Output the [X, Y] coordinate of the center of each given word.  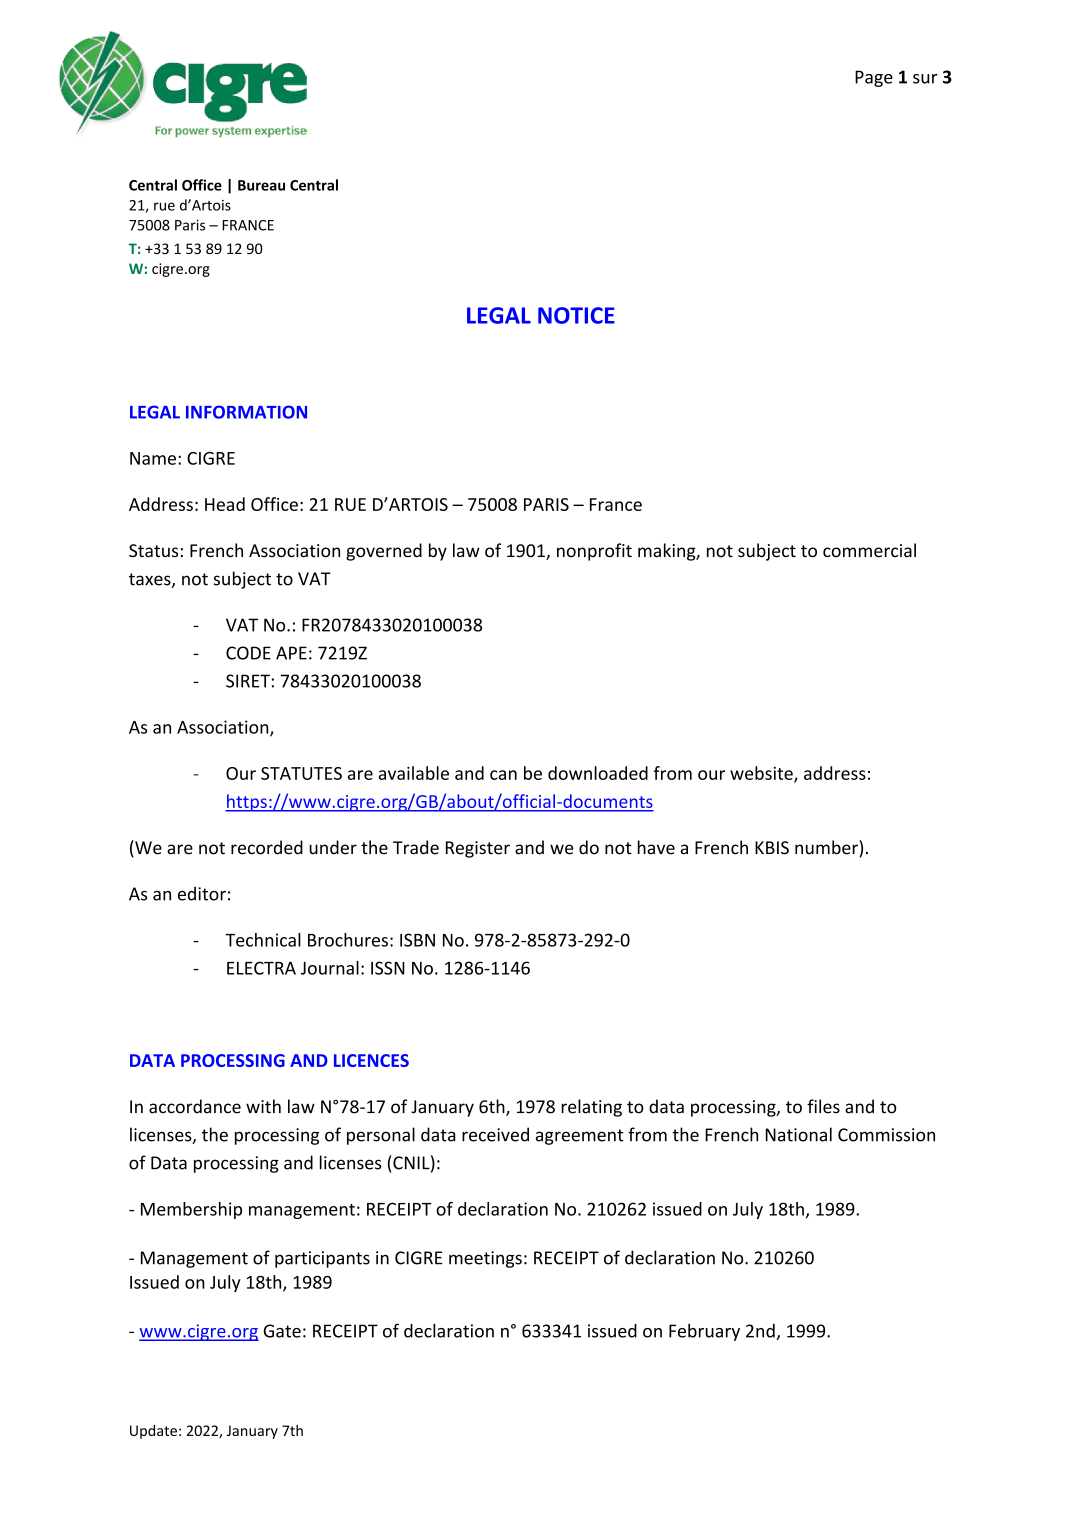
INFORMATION [246, 412]
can [503, 775]
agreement [580, 1137]
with [263, 1106]
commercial [869, 550]
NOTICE [576, 315]
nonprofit [594, 552]
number [827, 847]
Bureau [261, 185]
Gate [282, 1331]
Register [478, 849]
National [799, 1134]
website [762, 774]
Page [874, 78]
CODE [248, 653]
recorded [267, 847]
